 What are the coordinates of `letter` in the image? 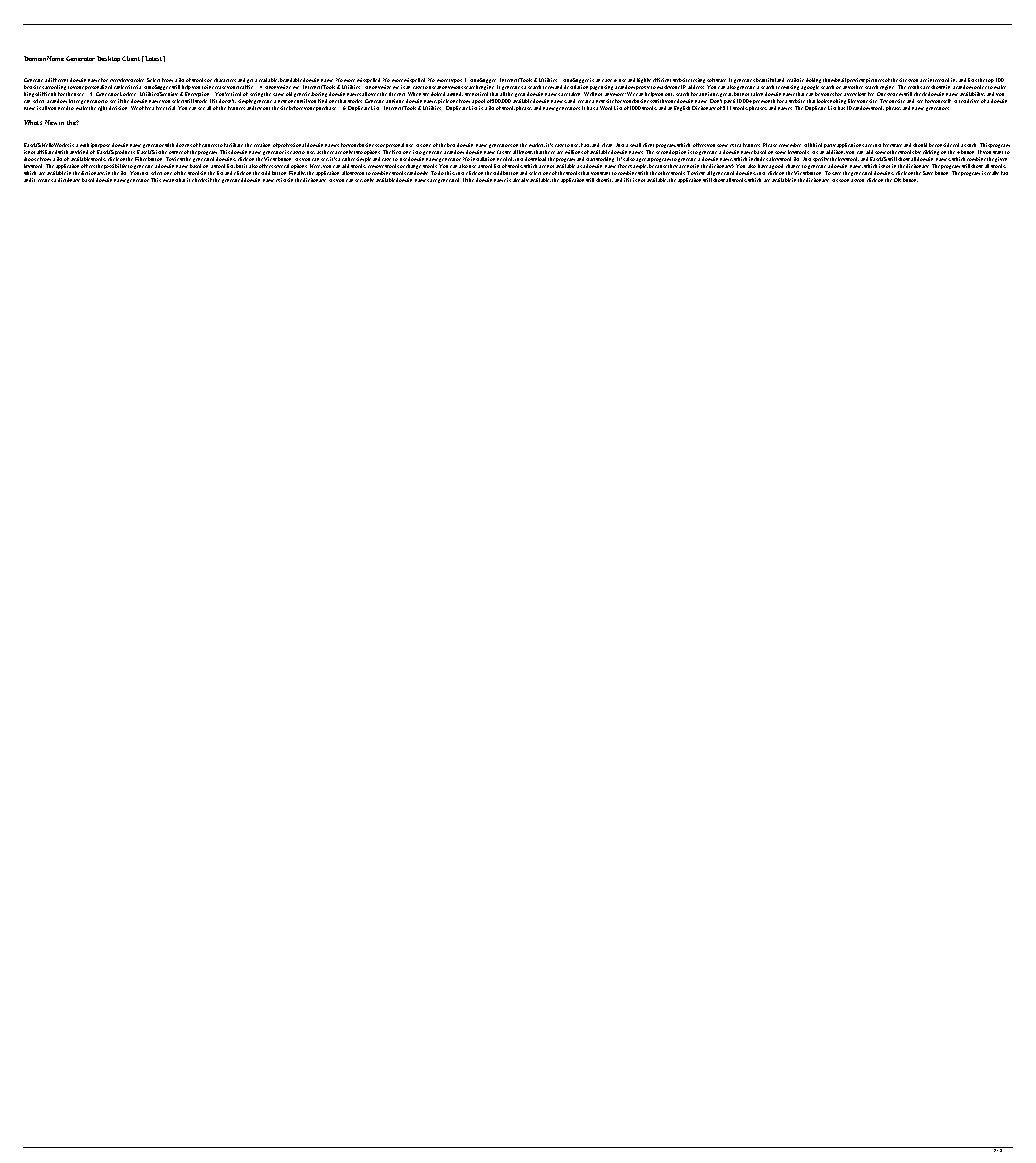 It's located at (74, 101).
